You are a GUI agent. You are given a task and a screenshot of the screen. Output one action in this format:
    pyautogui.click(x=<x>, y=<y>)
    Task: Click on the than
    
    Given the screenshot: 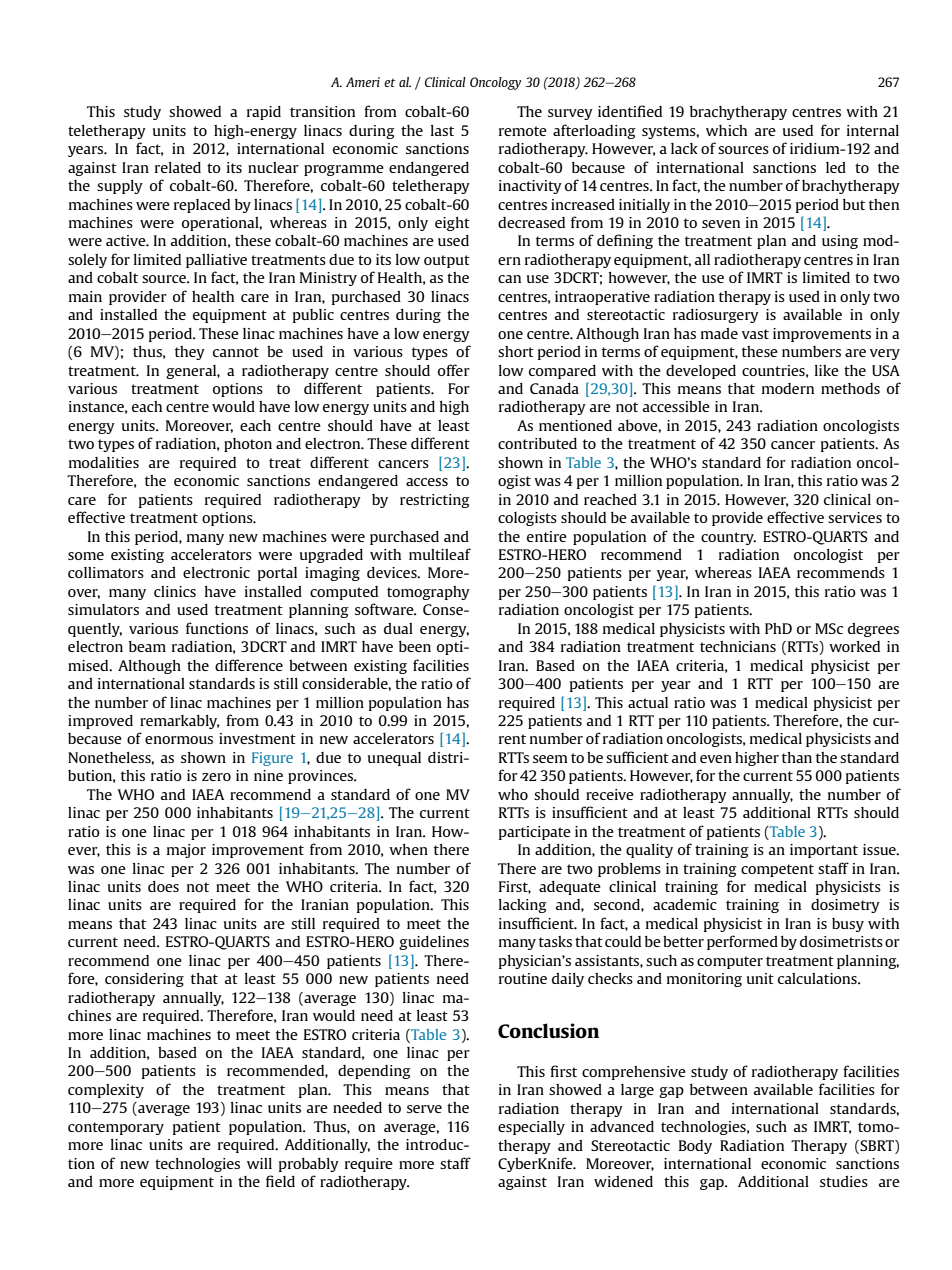 What is the action you would take?
    pyautogui.click(x=797, y=757)
